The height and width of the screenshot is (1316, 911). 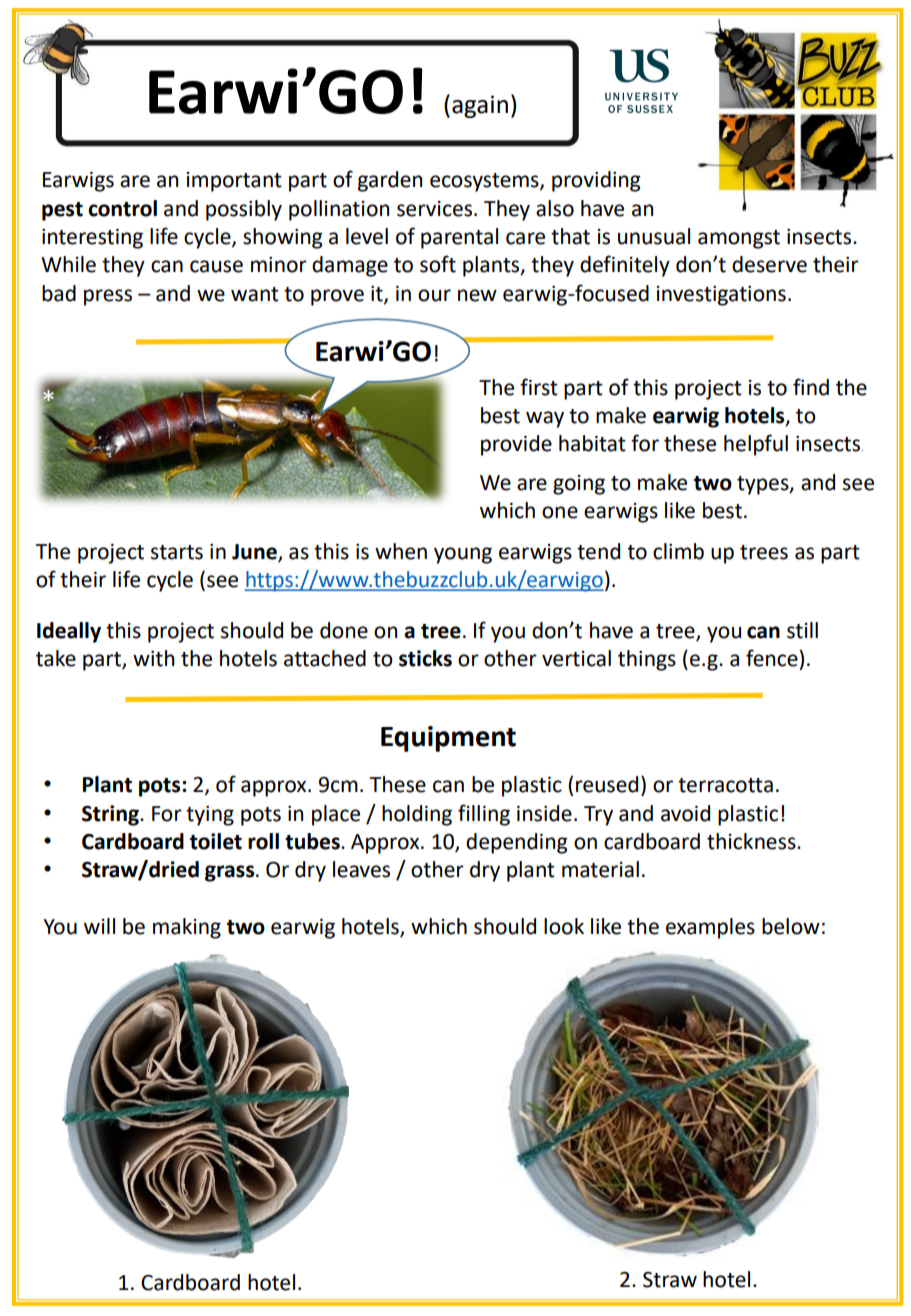 I want to click on making, so click(x=187, y=928).
